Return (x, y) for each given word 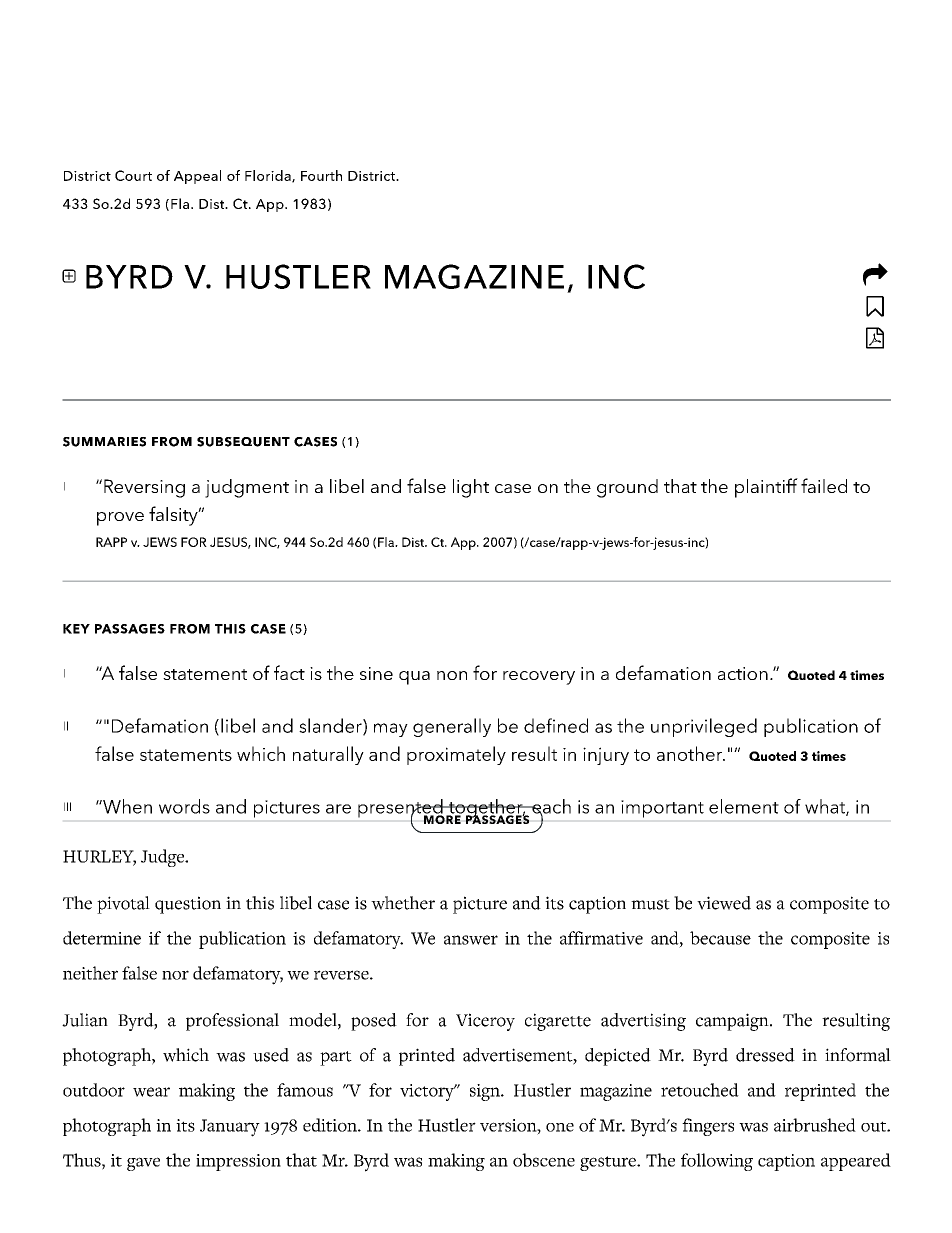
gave (143, 1164)
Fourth (321, 175)
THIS (230, 629)
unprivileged (704, 727)
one (560, 1127)
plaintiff (766, 488)
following (717, 1162)
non (452, 675)
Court (133, 175)
